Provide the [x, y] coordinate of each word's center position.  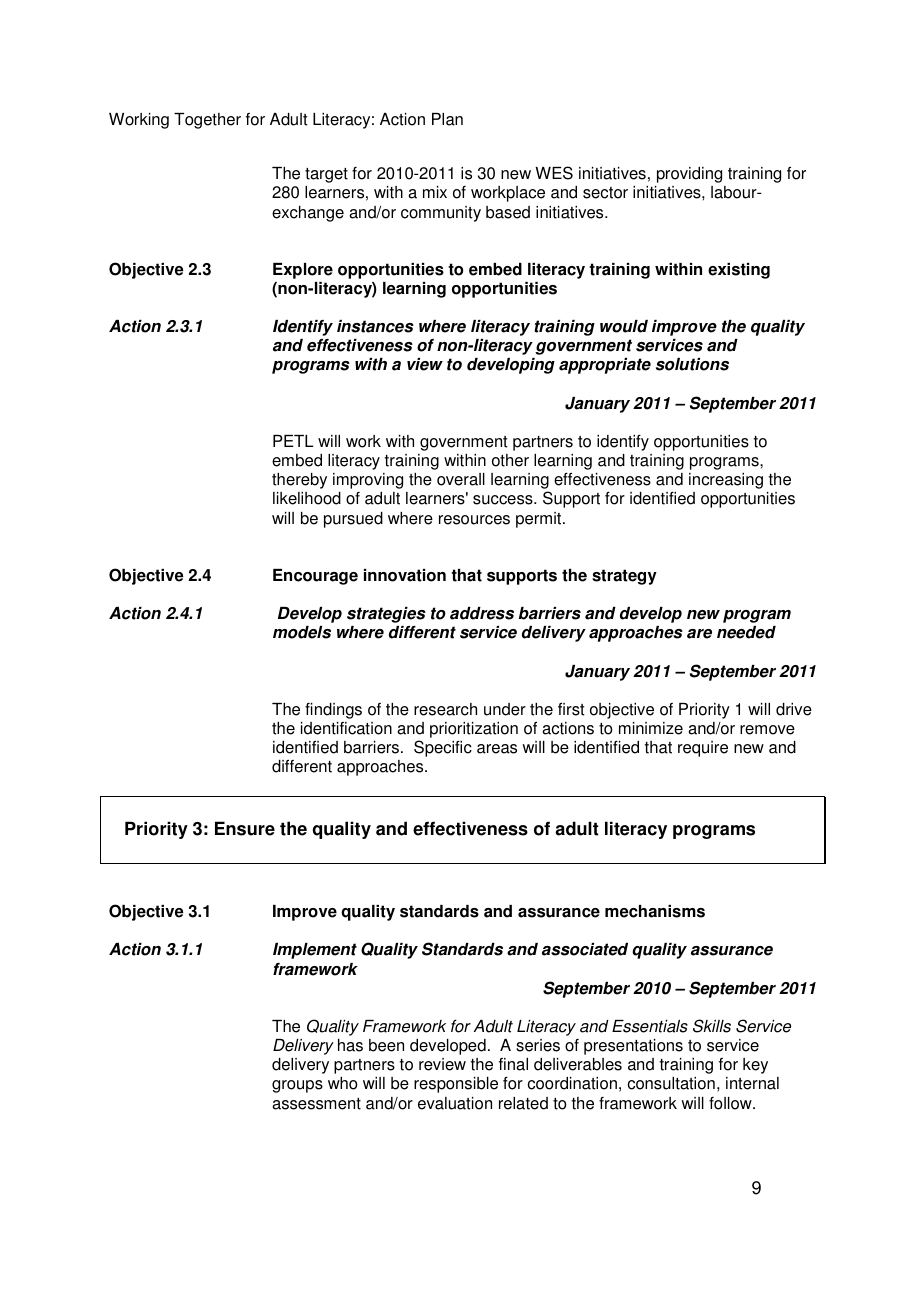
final [513, 1064]
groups [297, 1086]
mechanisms [655, 911]
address [482, 613]
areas [497, 749]
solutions [692, 364]
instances [375, 326]
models [302, 632]
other [510, 460]
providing [689, 175]
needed [746, 632]
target [326, 175]
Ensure [245, 828]
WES [554, 173]
